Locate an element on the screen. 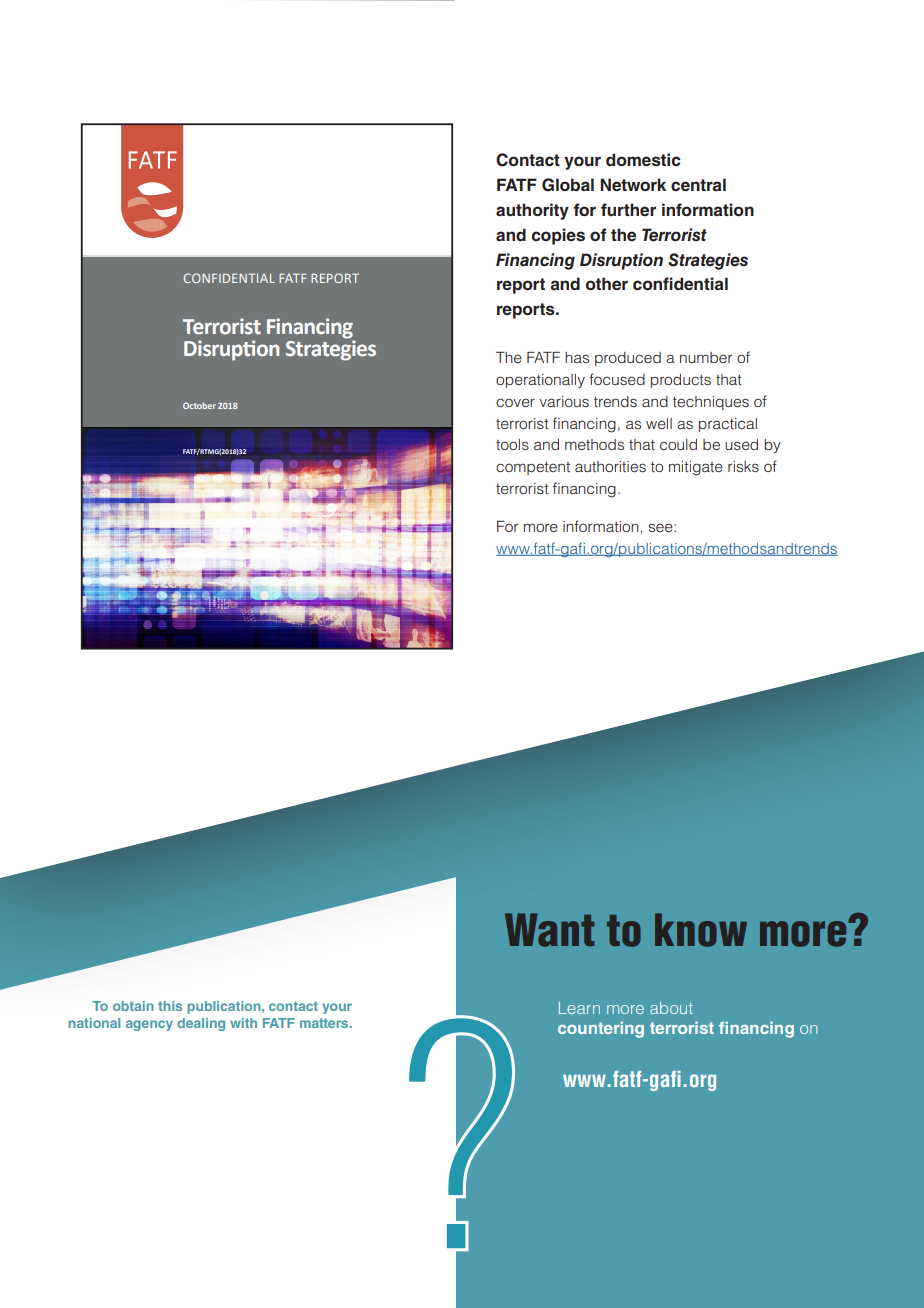 This screenshot has height=1308, width=924. tools is located at coordinates (512, 444).
